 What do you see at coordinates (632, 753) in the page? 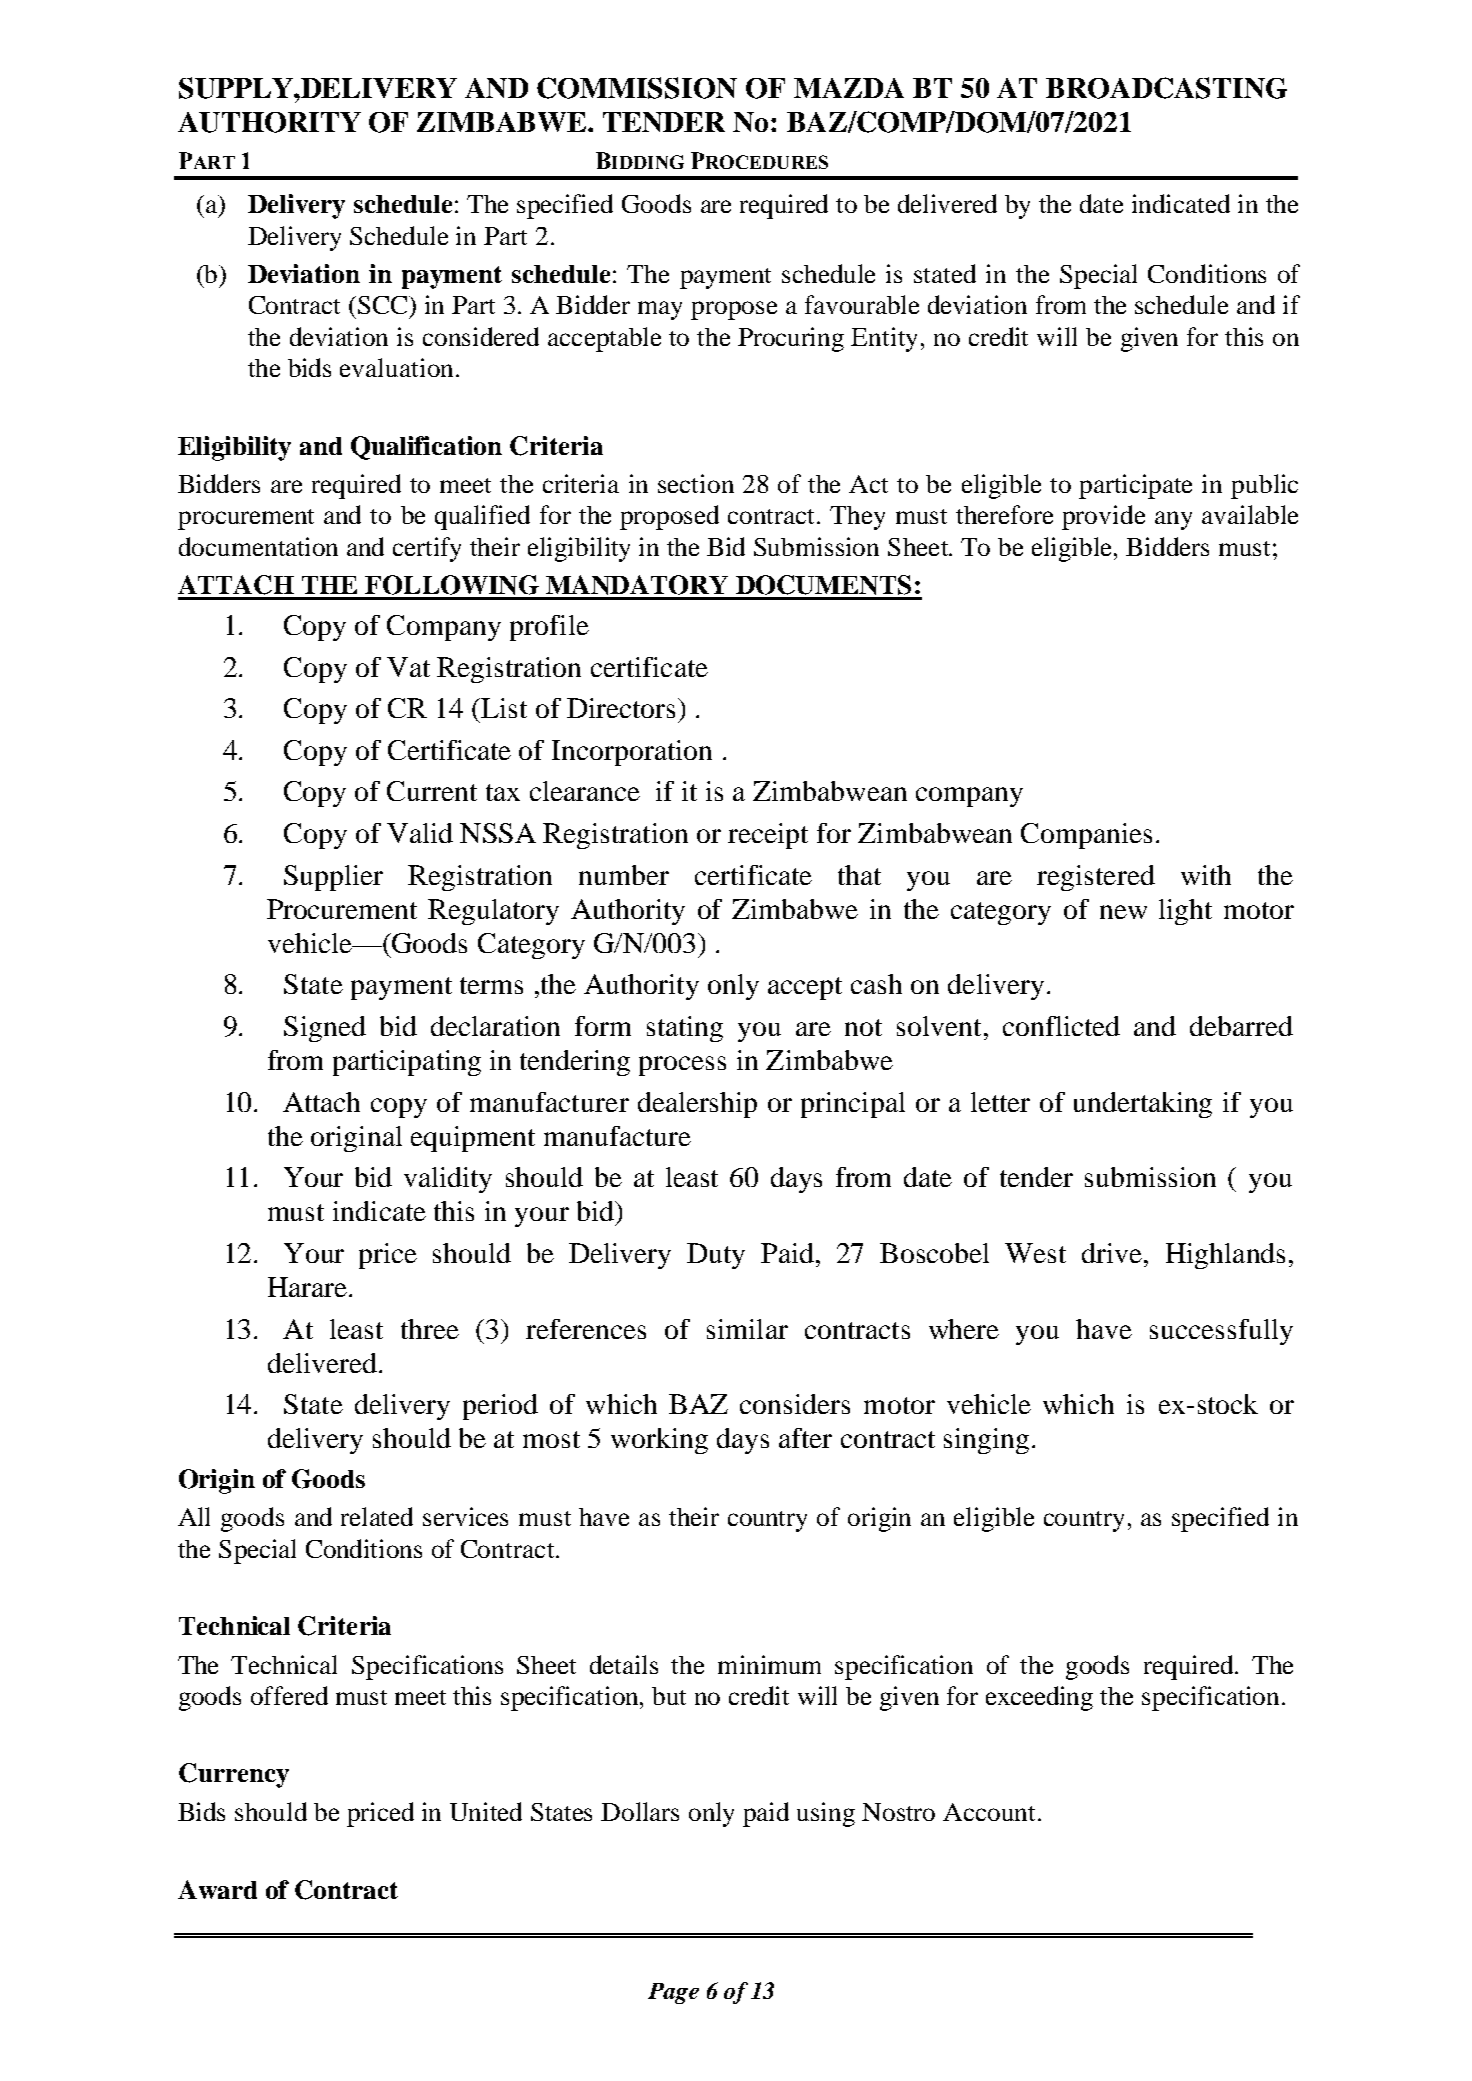
I see `Incorporation` at bounding box center [632, 753].
